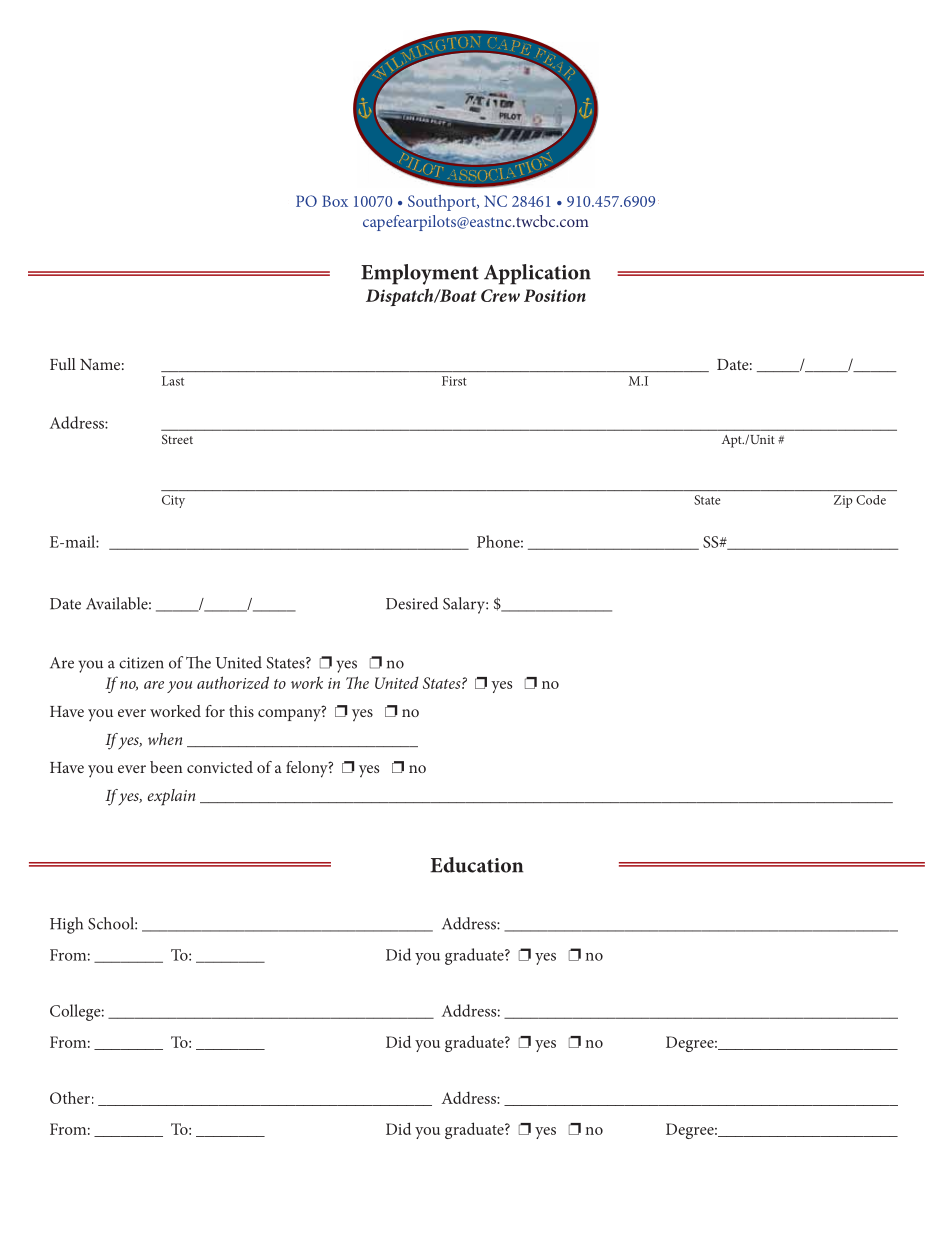  What do you see at coordinates (465, 605) in the document?
I see `Salary` at bounding box center [465, 605].
